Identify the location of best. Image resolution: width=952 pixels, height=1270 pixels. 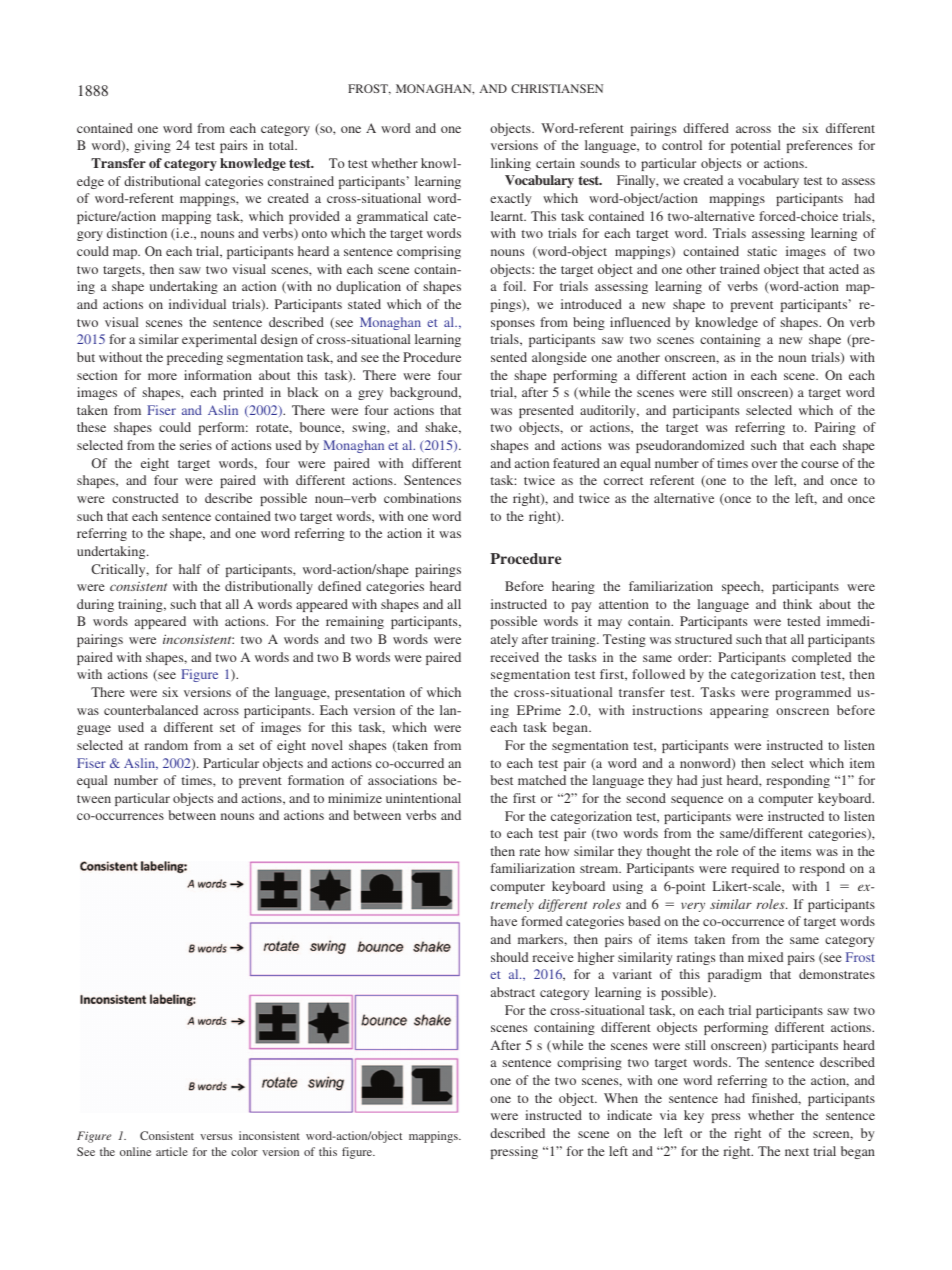
(501, 780).
